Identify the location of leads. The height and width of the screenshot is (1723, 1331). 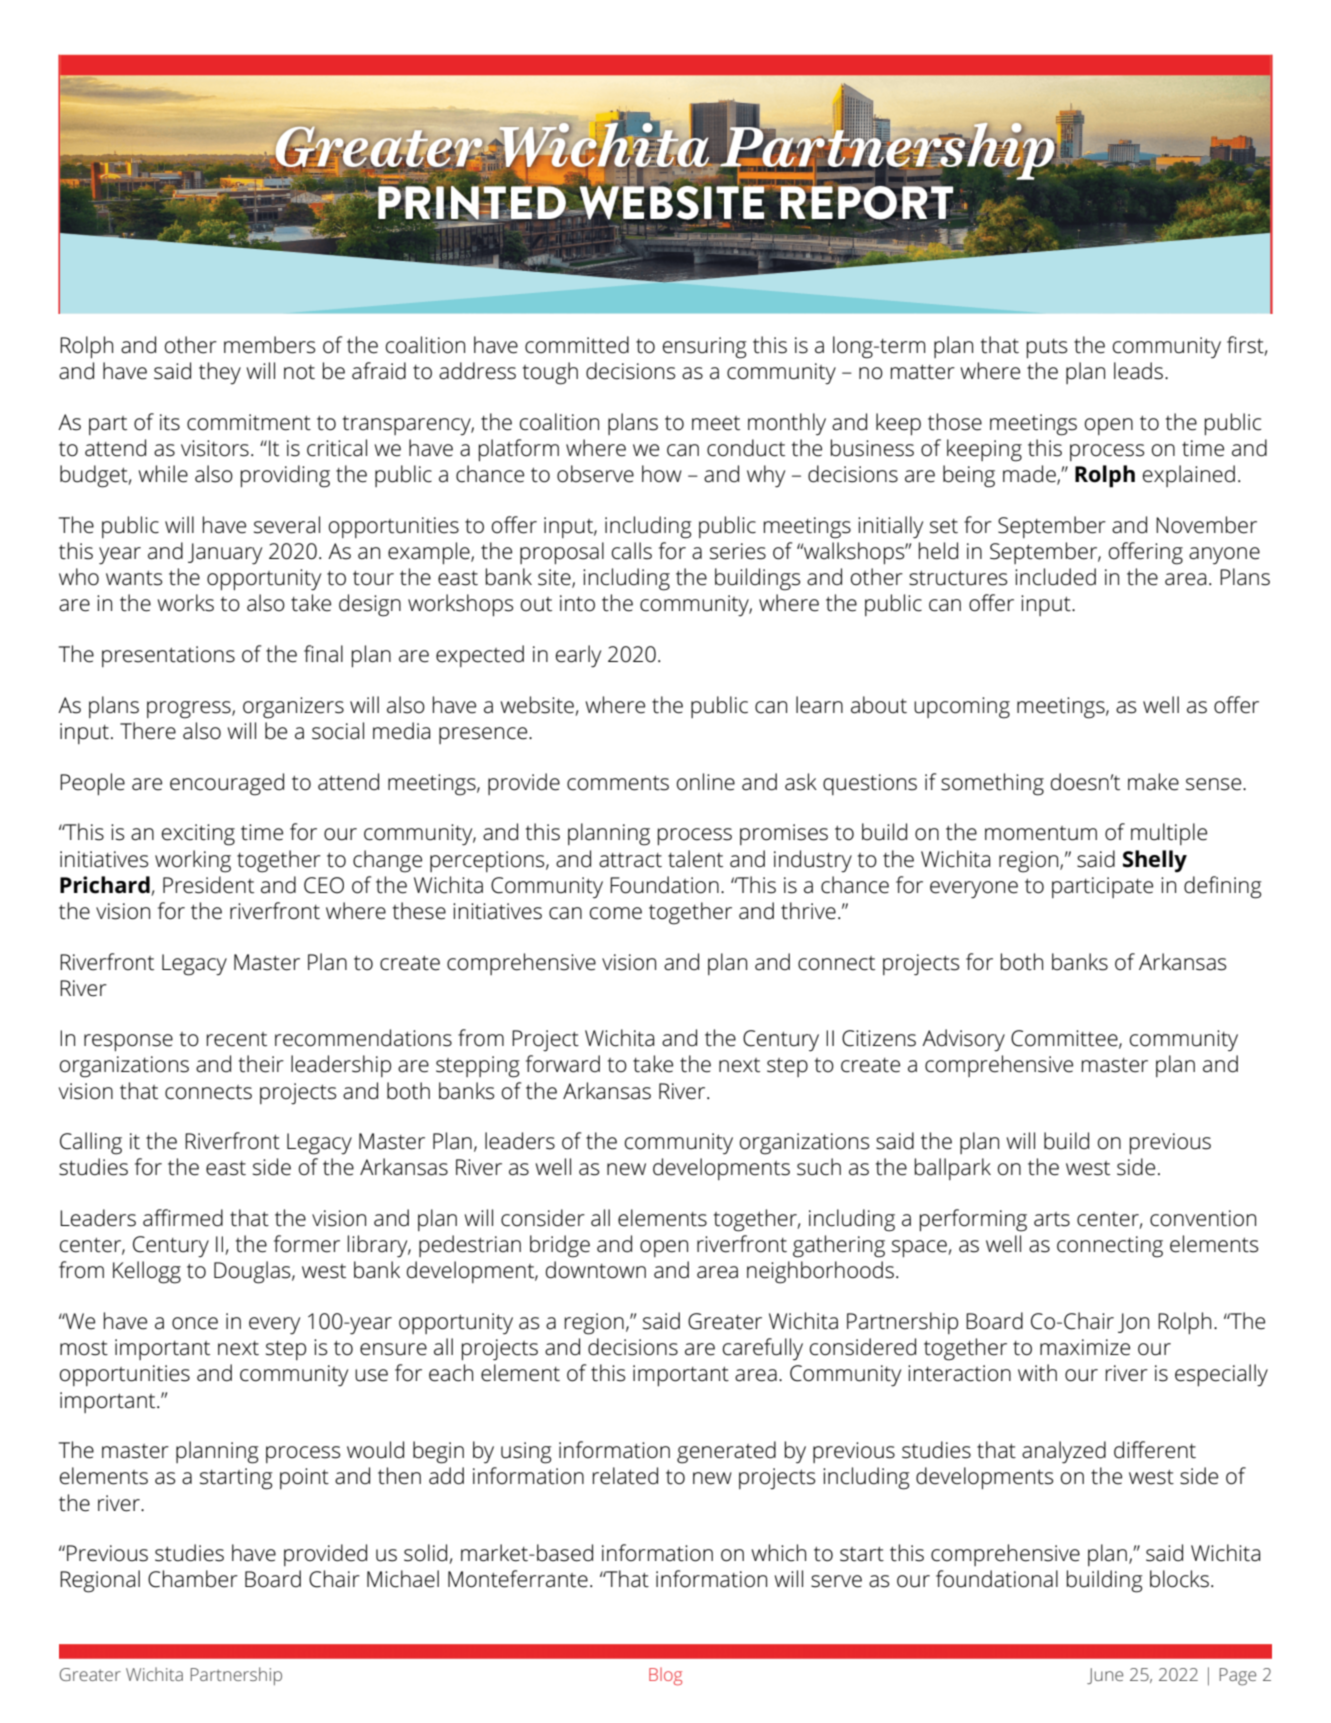
(1138, 371).
